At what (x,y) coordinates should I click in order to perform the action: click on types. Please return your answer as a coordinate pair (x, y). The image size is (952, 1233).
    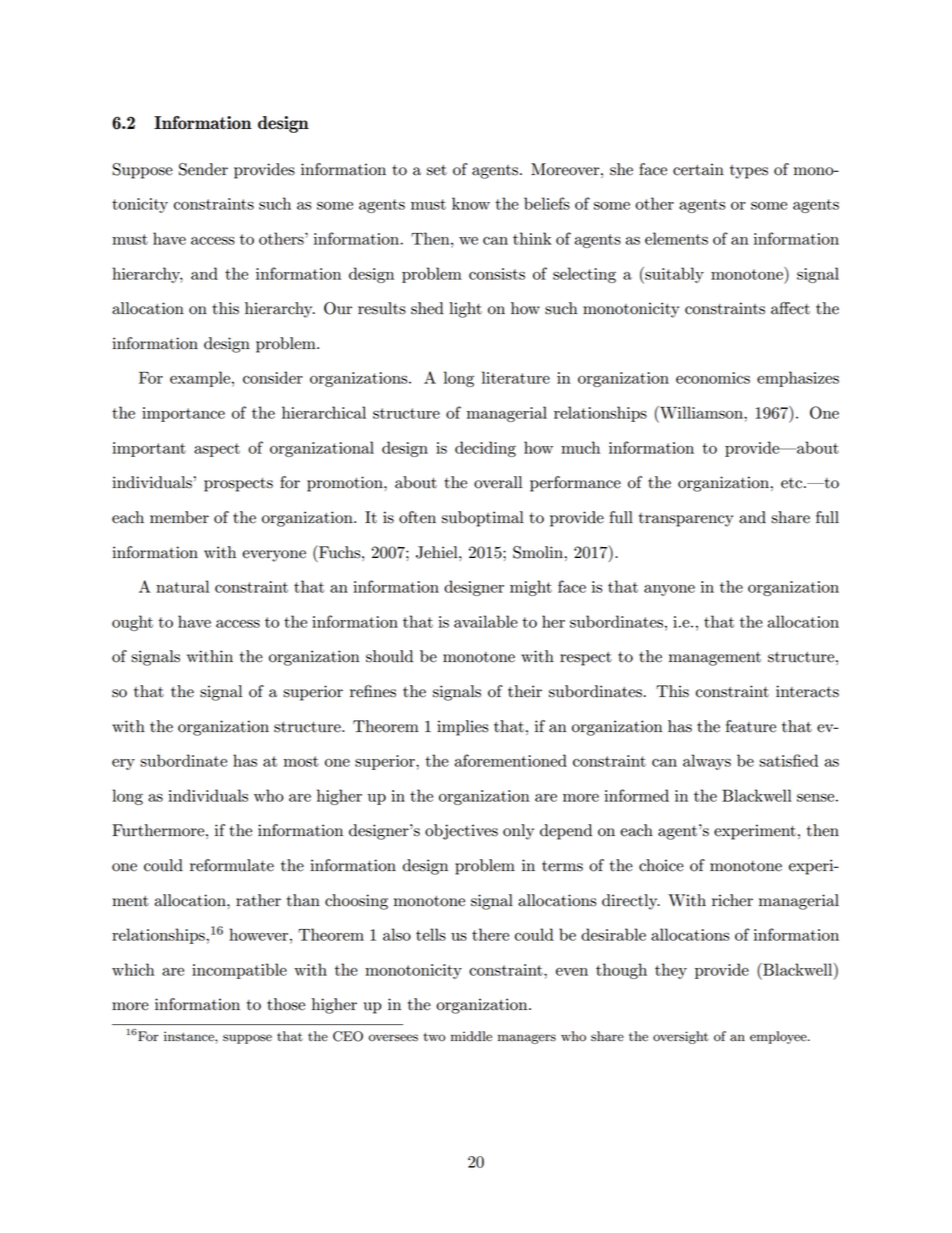
    Looking at the image, I should click on (749, 172).
